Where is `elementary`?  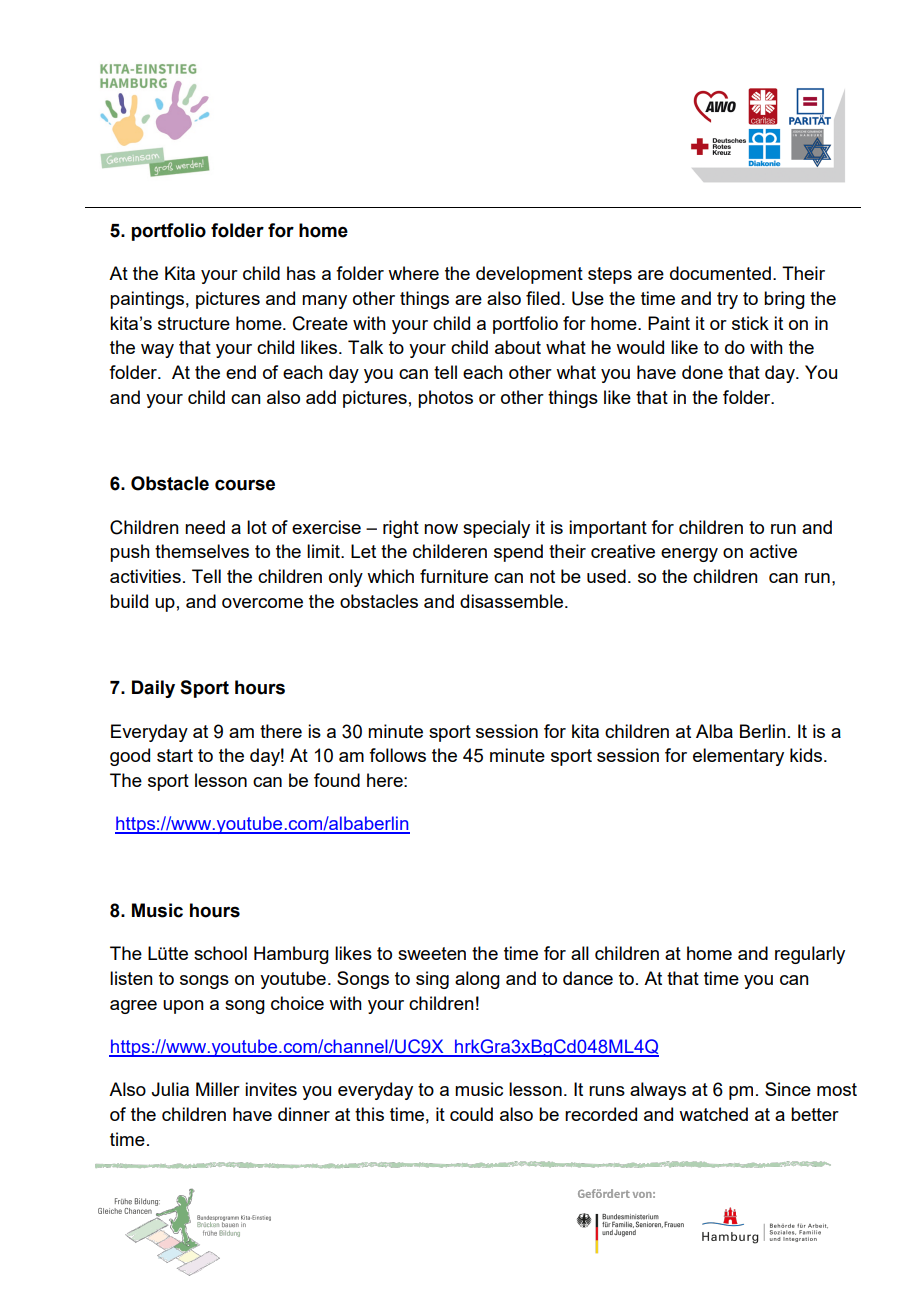 elementary is located at coordinates (738, 757).
